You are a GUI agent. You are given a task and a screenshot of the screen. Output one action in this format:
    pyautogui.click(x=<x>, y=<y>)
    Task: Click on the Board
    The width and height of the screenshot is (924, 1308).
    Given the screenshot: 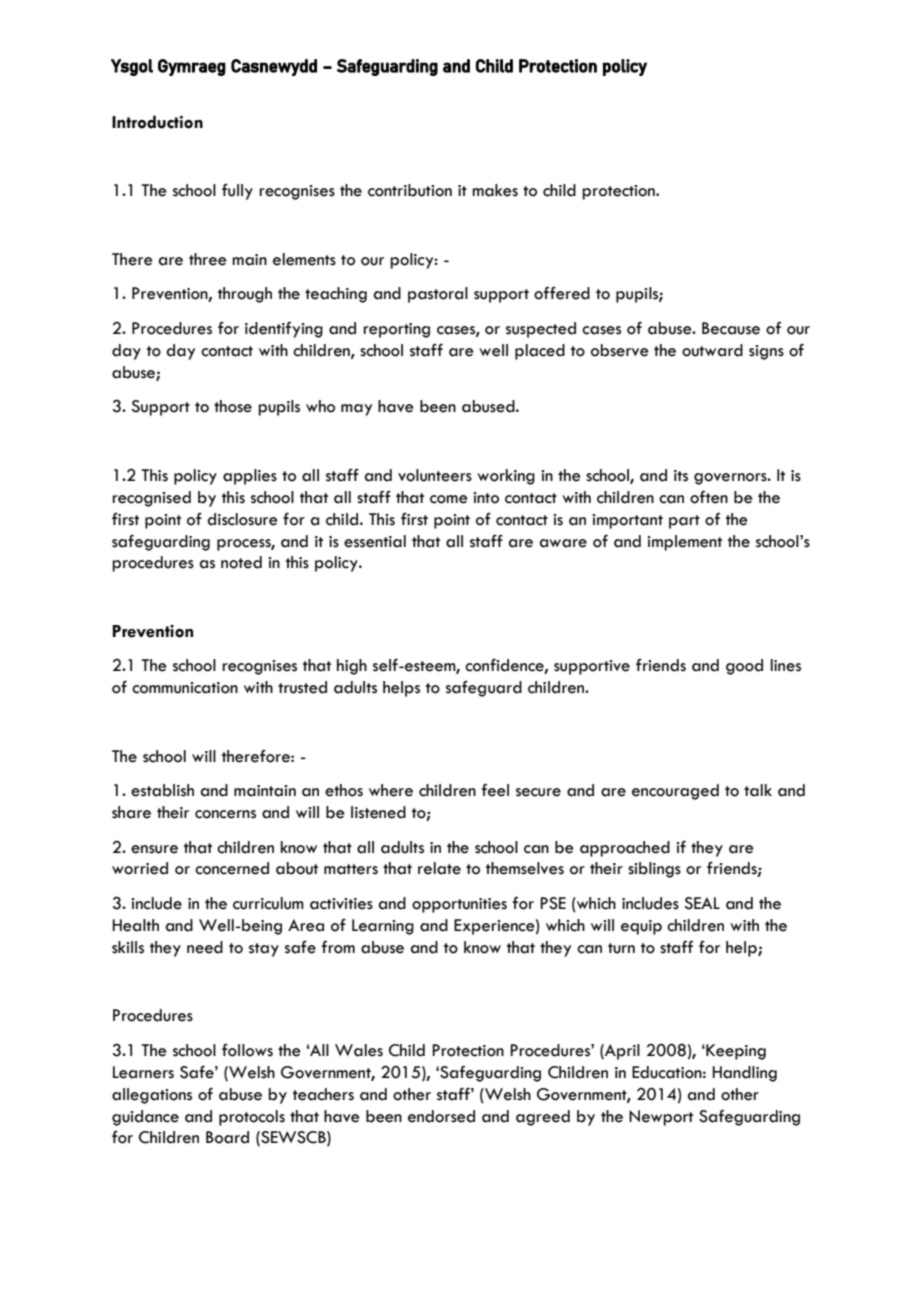 What is the action you would take?
    pyautogui.click(x=227, y=1137)
